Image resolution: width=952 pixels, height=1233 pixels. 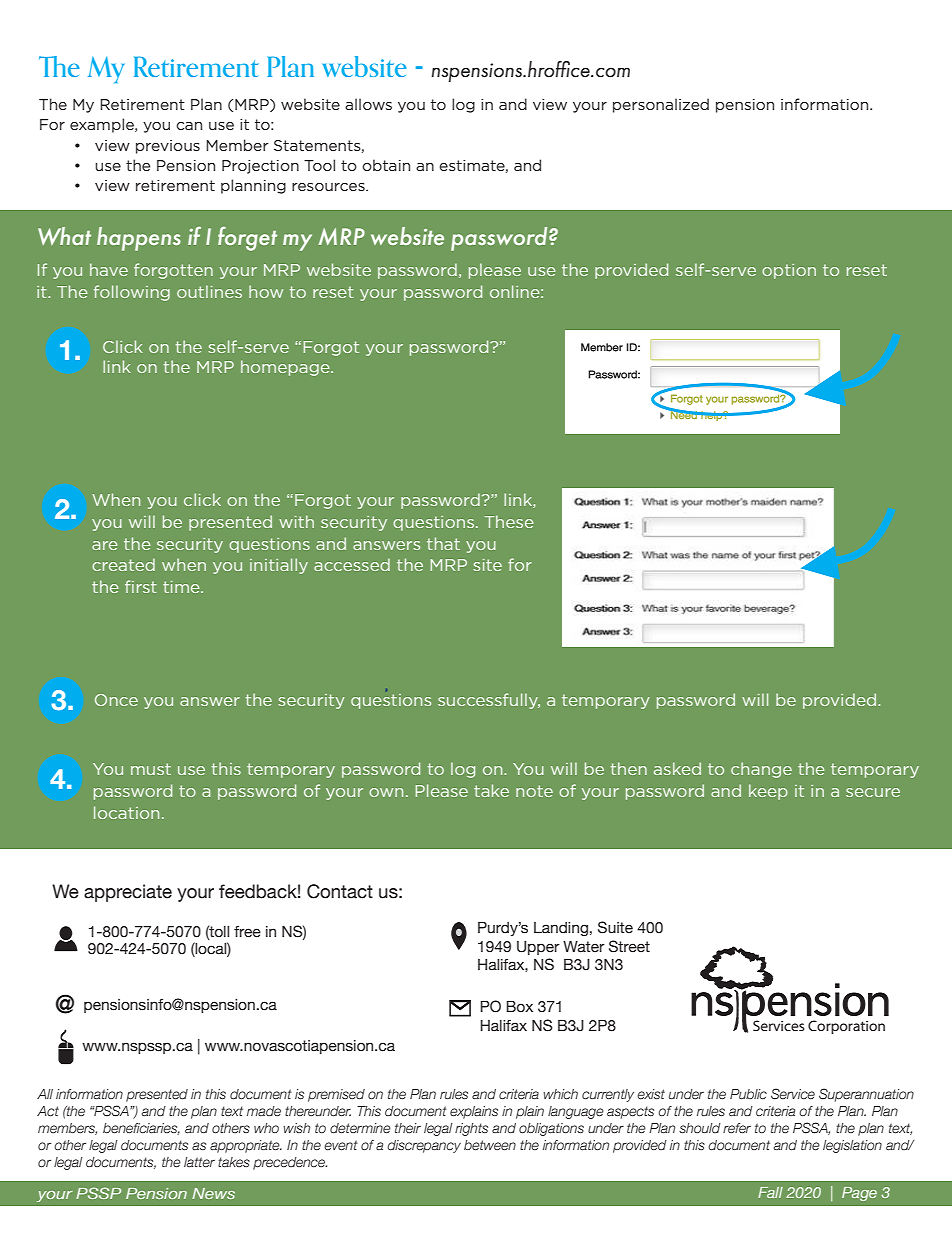 I want to click on personalized, so click(x=661, y=105).
